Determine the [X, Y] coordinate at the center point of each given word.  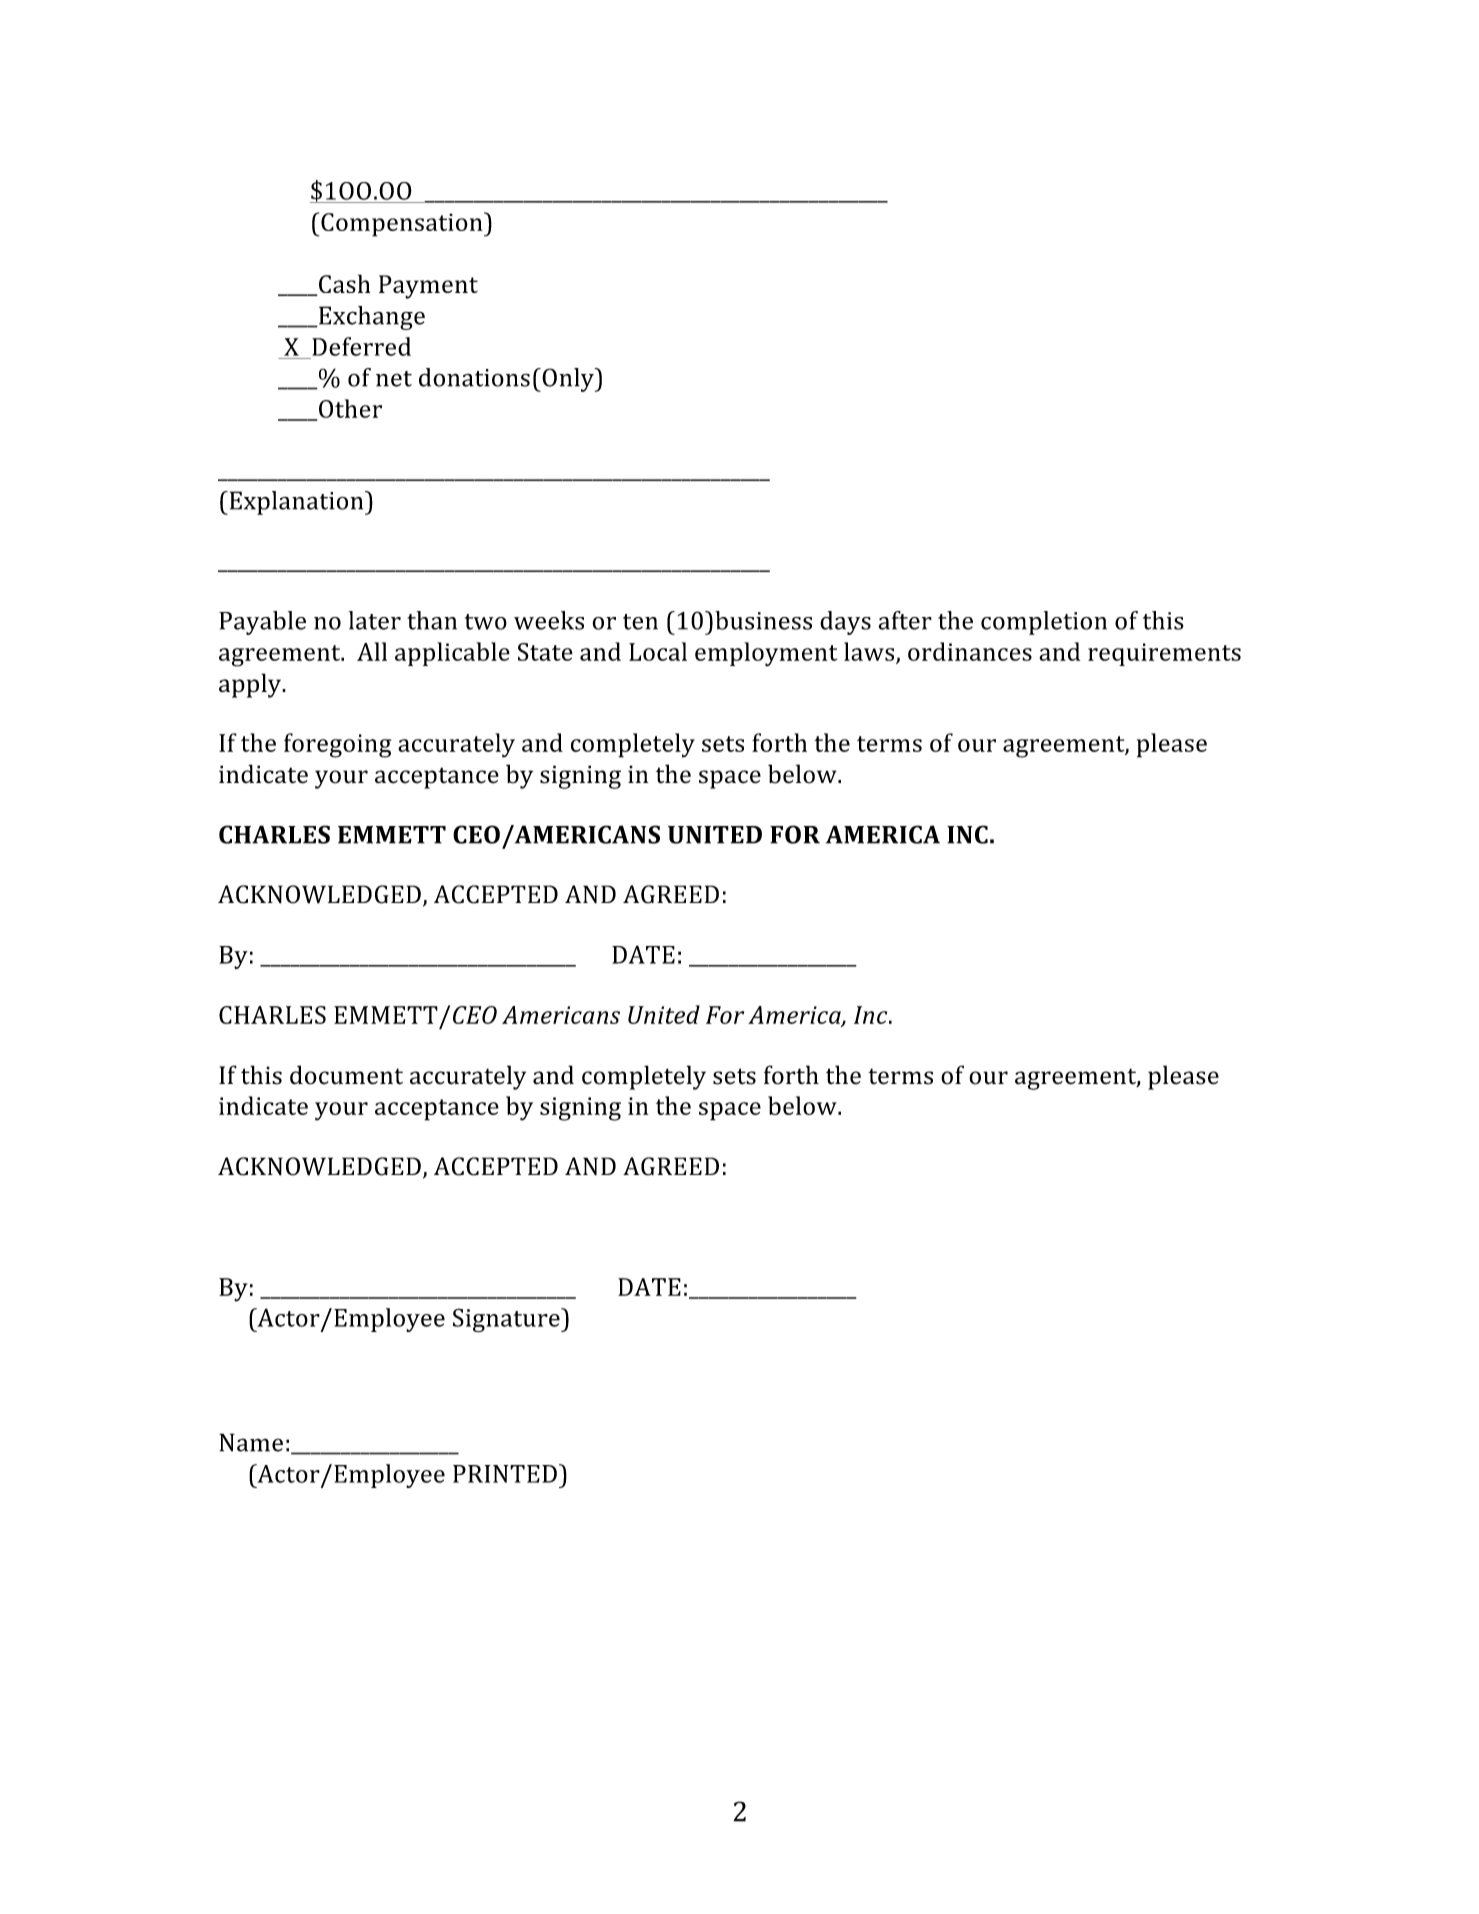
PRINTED [505, 1474]
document [346, 1075]
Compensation [403, 224]
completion [1044, 623]
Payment [428, 287]
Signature [507, 1320]
